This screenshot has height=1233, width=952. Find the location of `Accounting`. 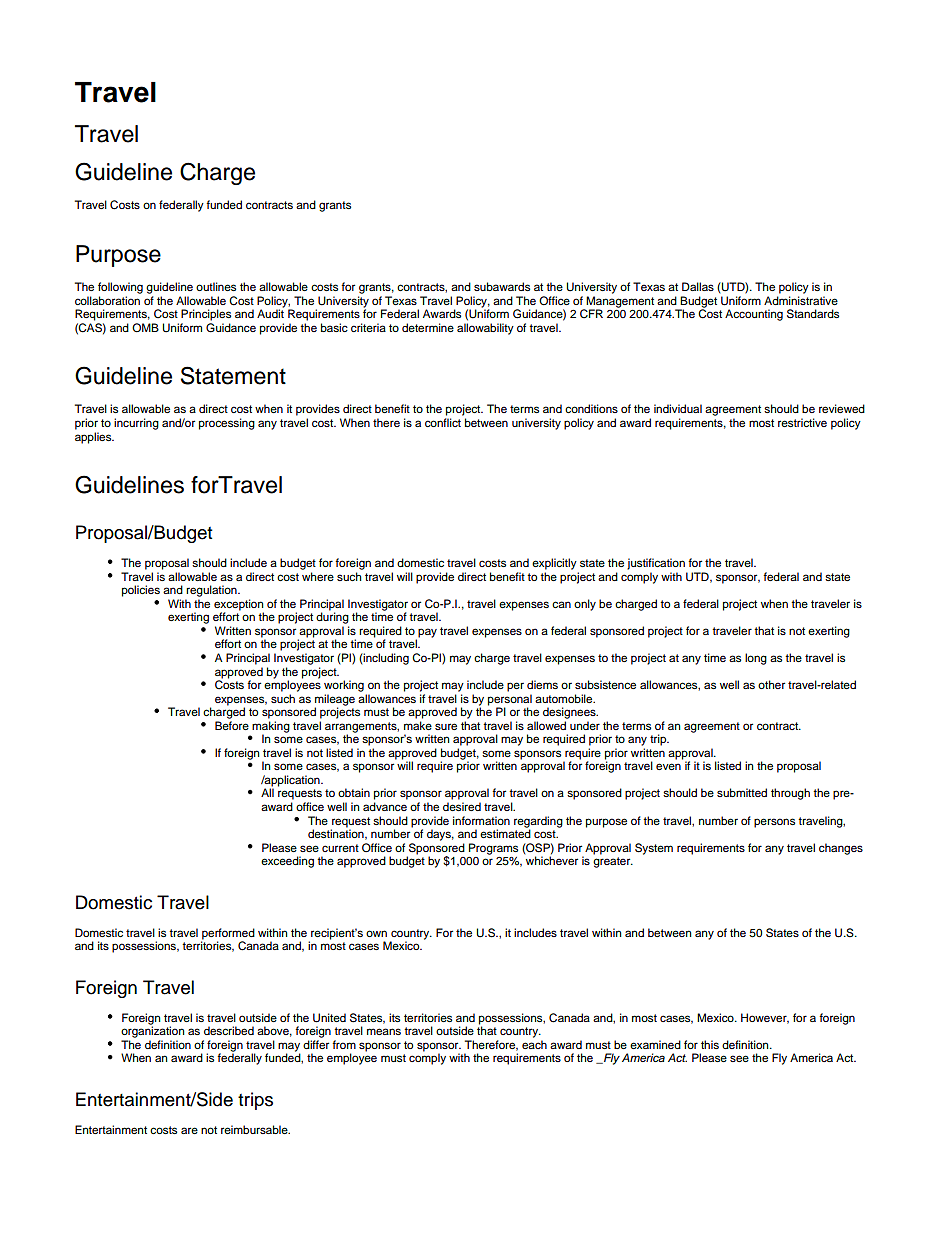

Accounting is located at coordinates (754, 315).
